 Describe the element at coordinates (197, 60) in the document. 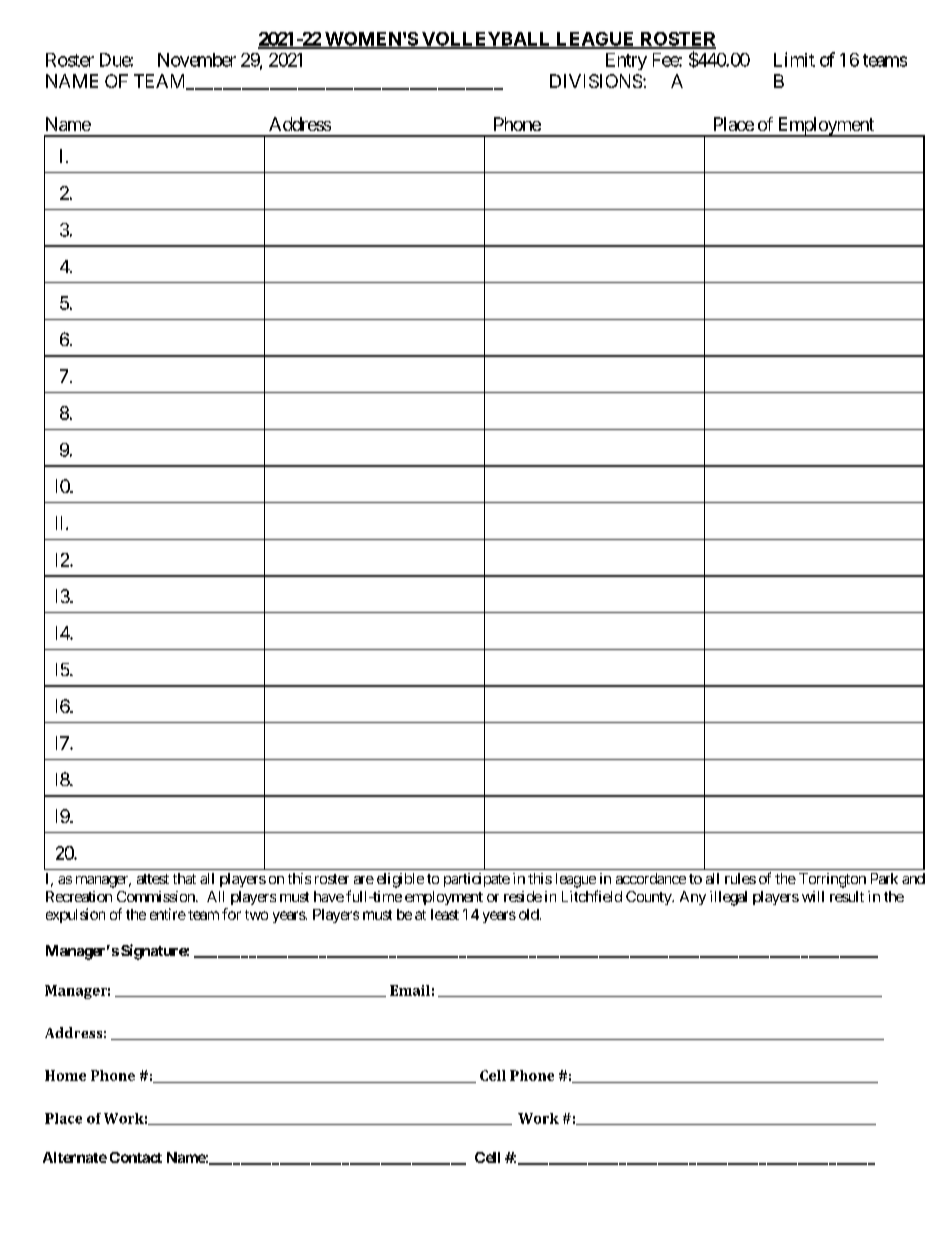

I see `November` at that location.
